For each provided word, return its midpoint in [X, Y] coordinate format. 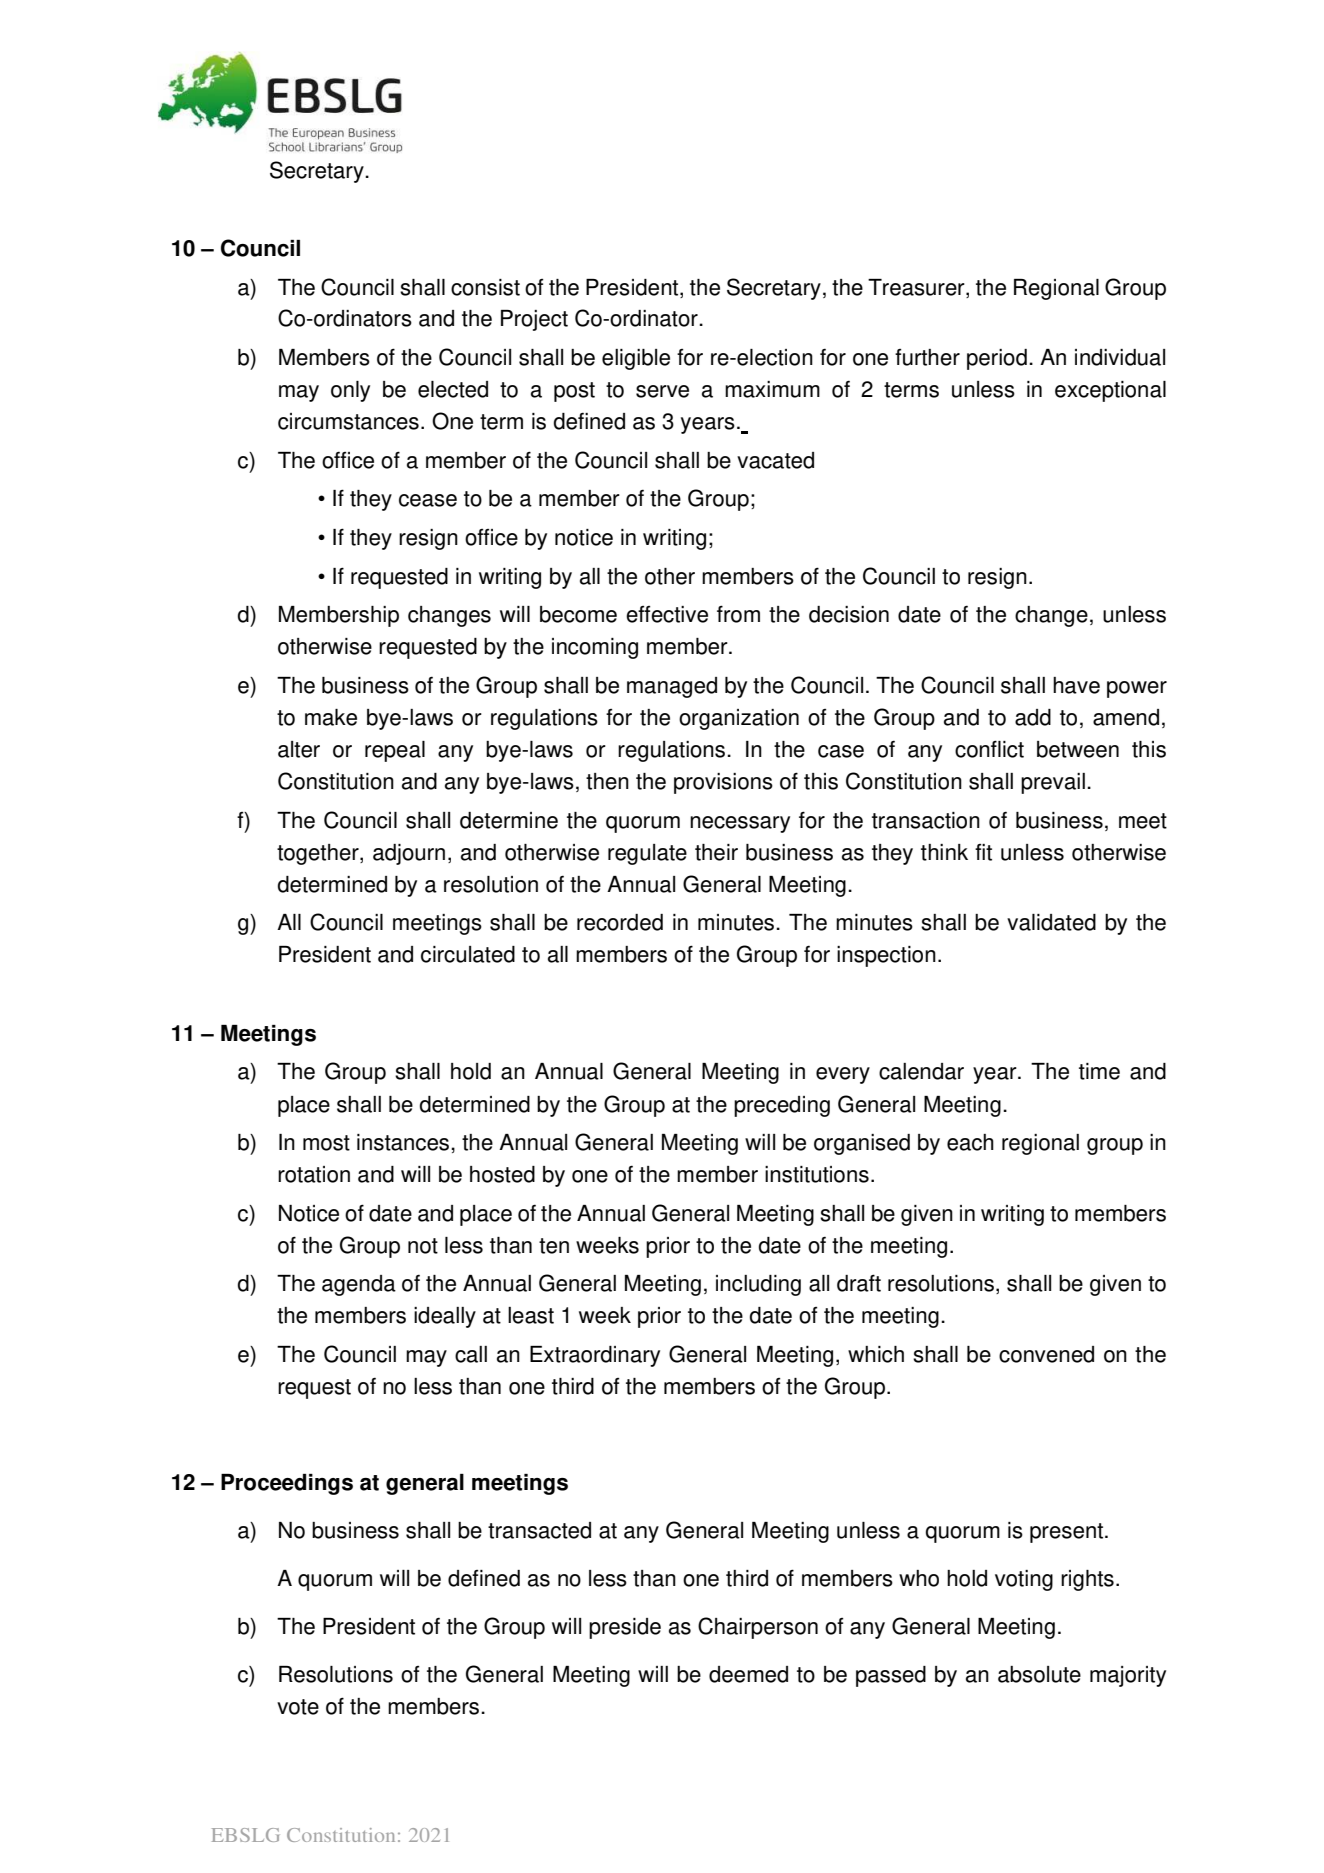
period [997, 359]
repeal [395, 751]
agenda [359, 1285]
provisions [723, 783]
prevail [1053, 783]
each [970, 1142]
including [758, 1285]
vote [298, 1707]
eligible [636, 359]
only [350, 391]
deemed [748, 1674]
